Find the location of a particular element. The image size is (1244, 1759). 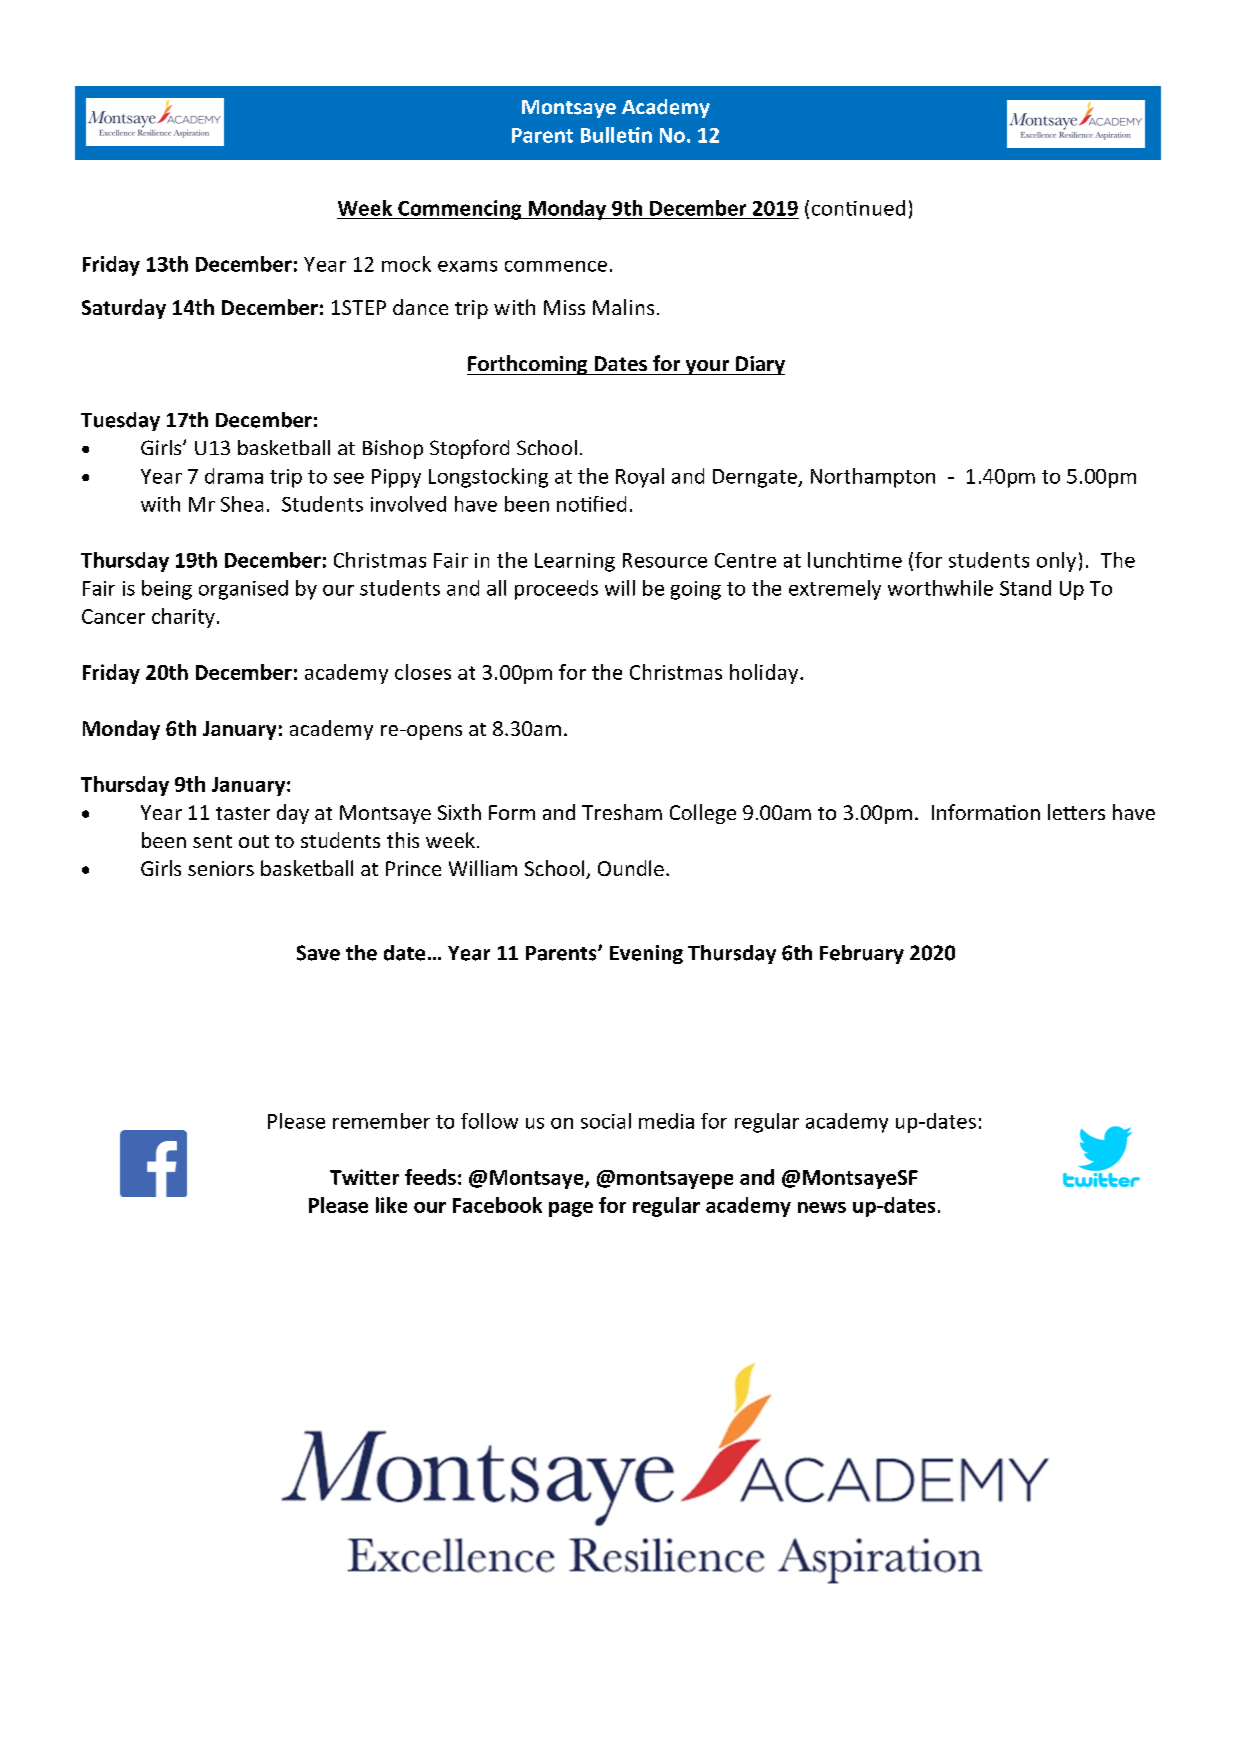

charity is located at coordinates (183, 618).
